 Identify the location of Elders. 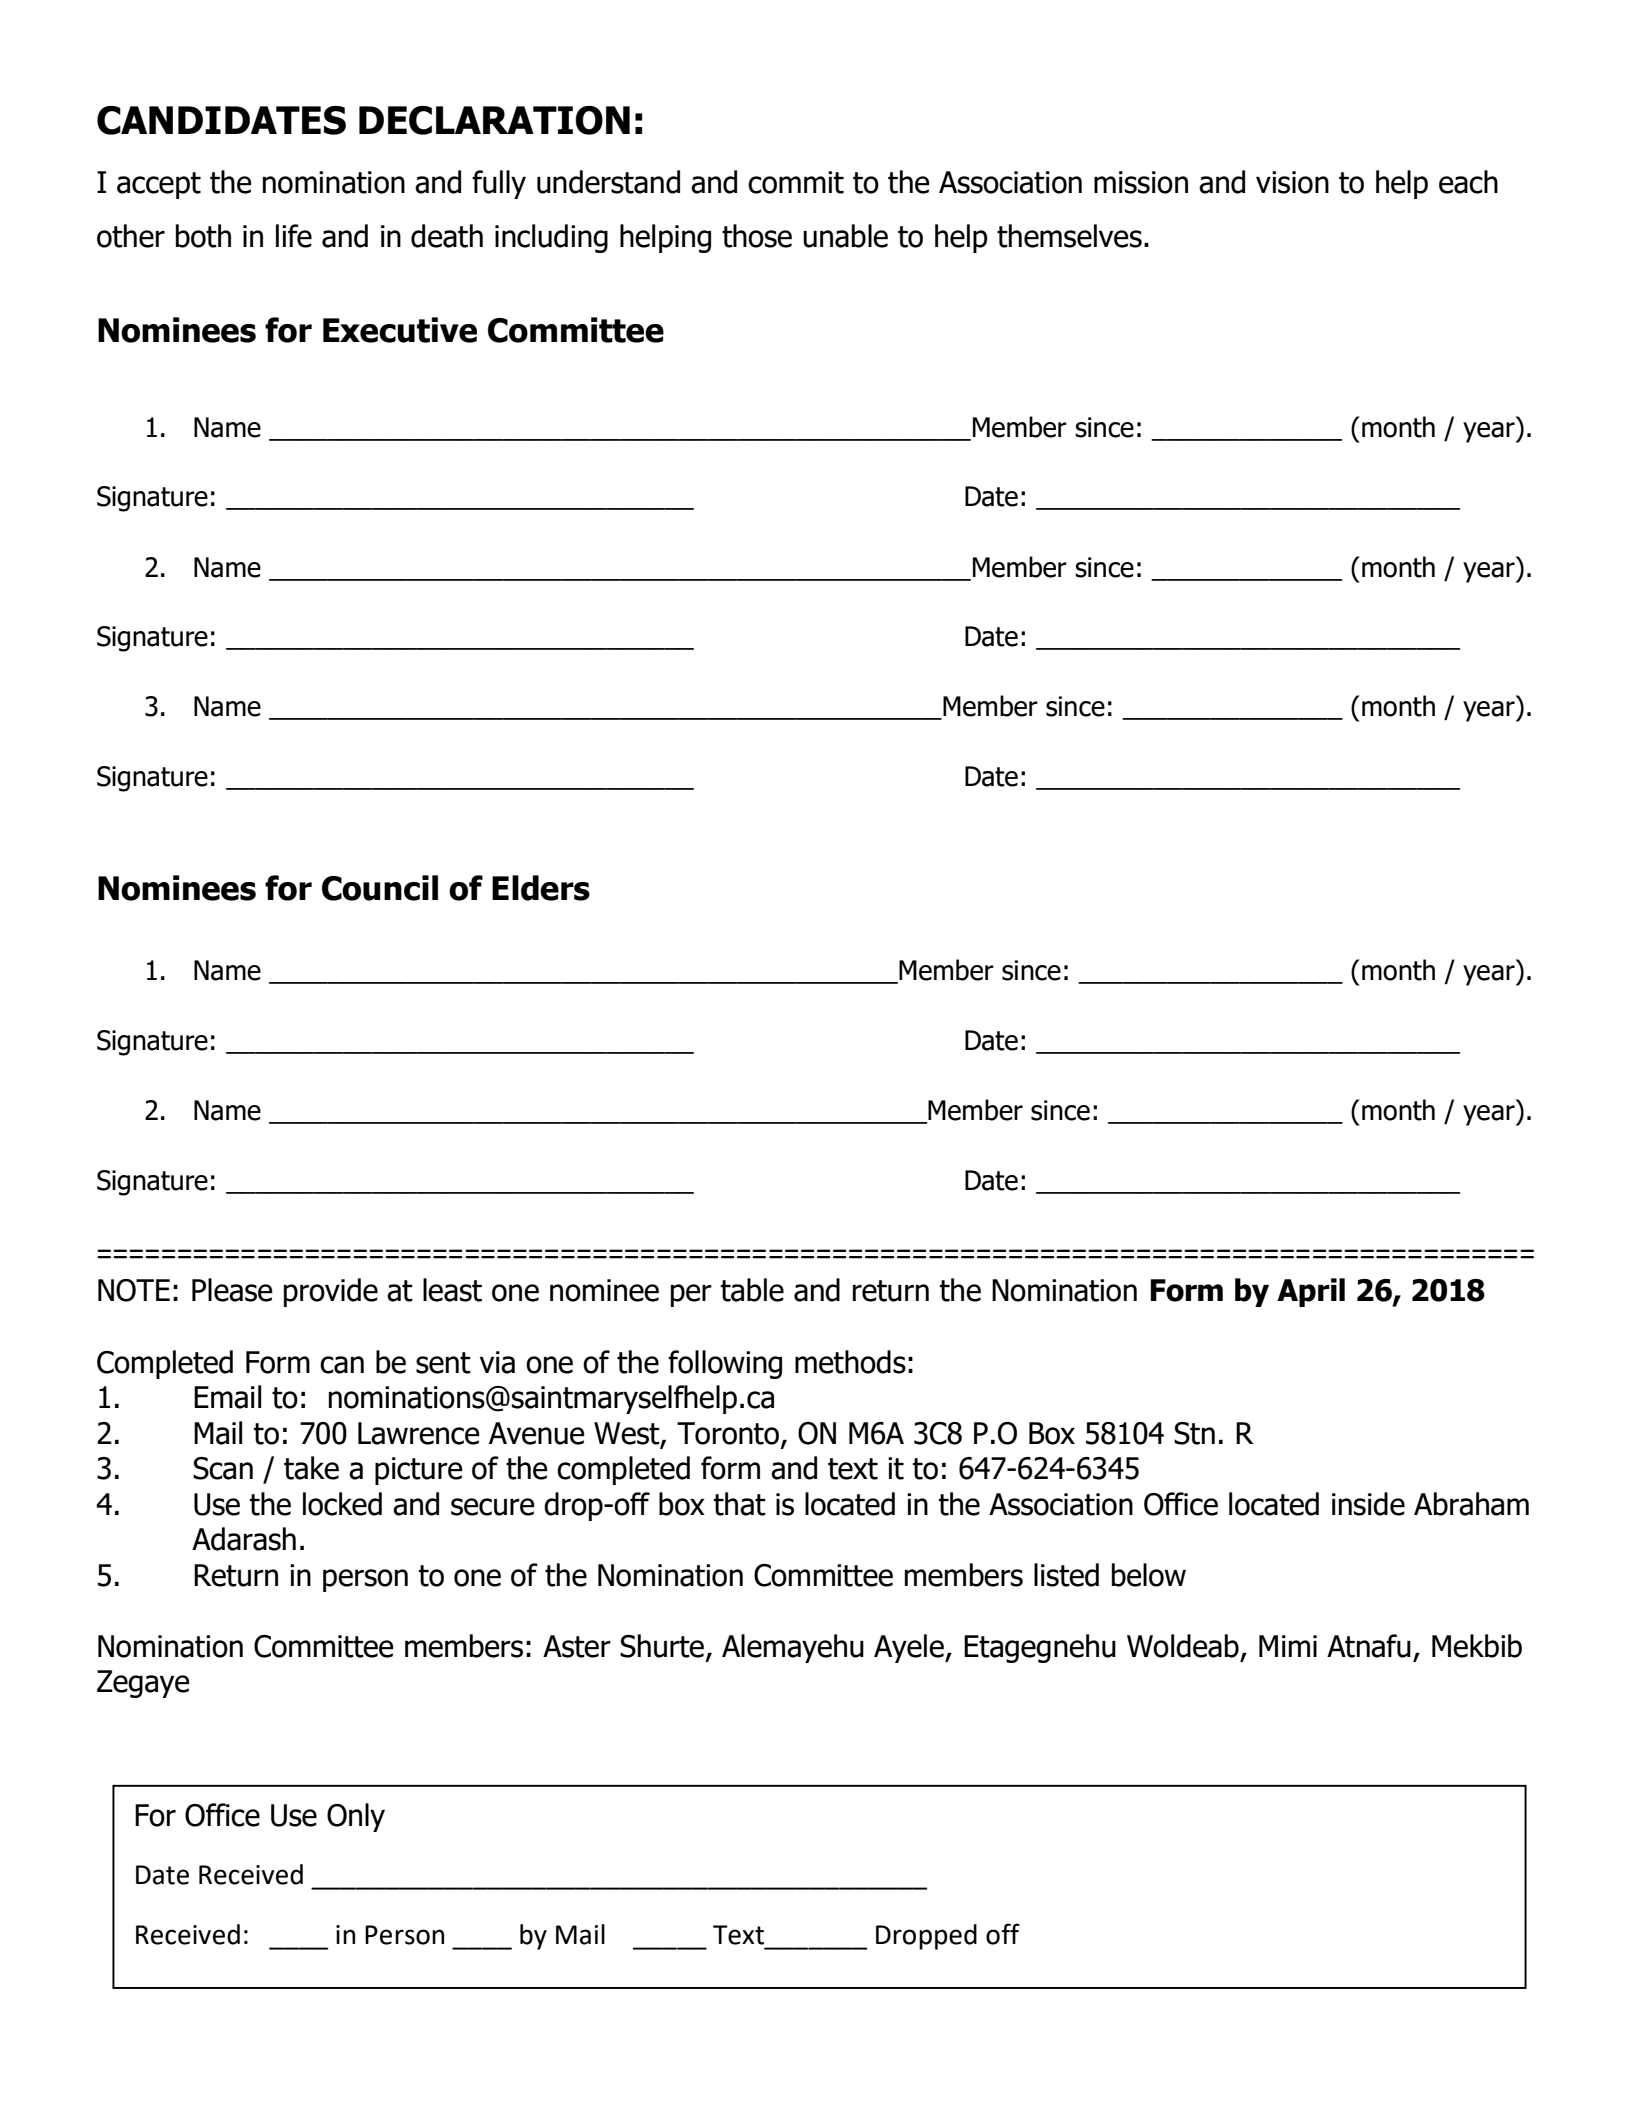
(541, 888).
